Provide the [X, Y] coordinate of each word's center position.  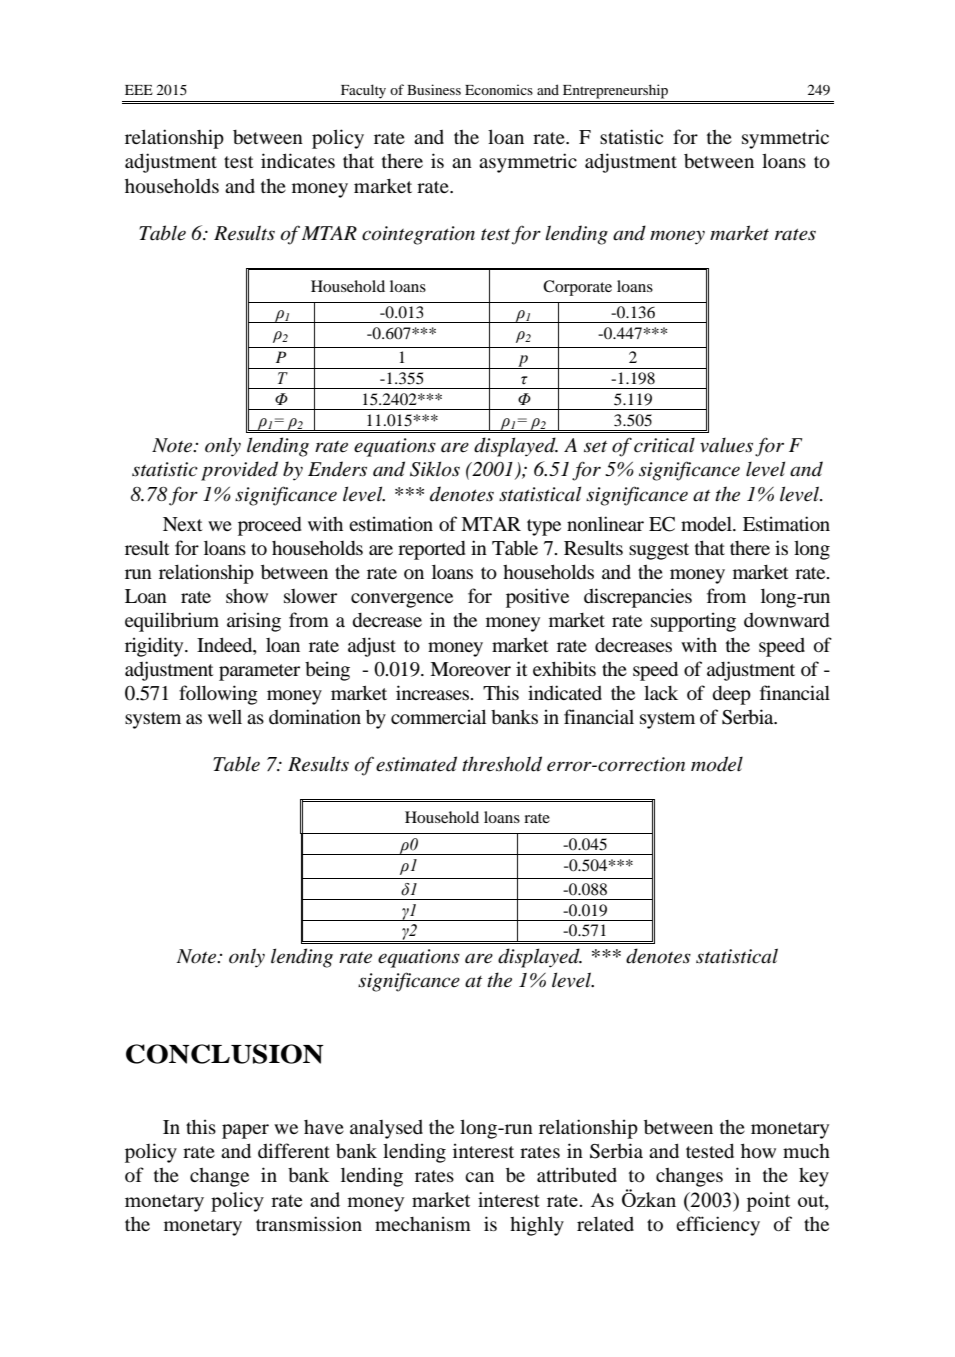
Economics [499, 89]
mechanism [423, 1223]
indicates [298, 160]
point [768, 1202]
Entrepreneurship [615, 91]
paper [245, 1131]
